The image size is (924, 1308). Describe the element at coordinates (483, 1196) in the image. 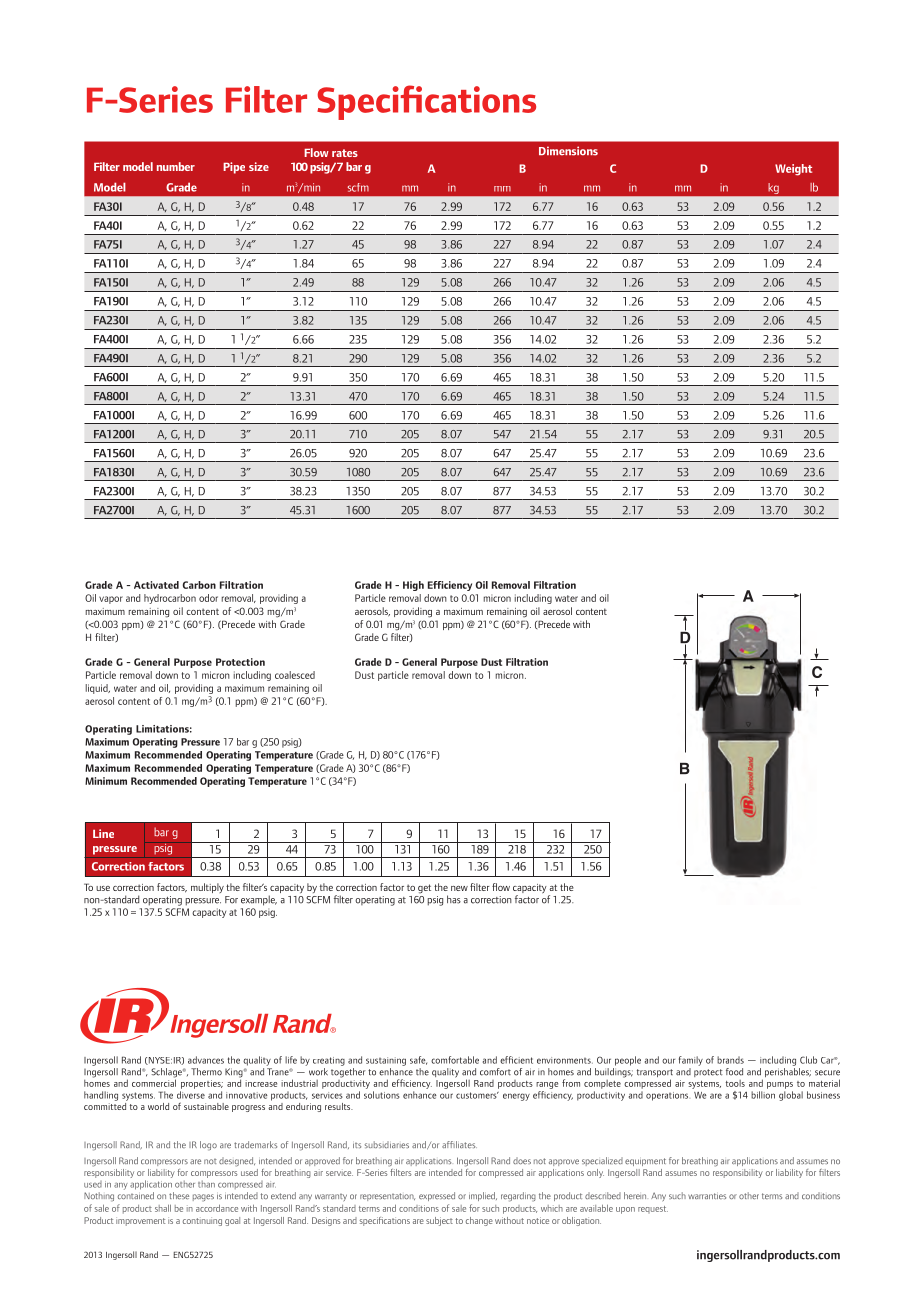

I see `implied` at that location.
